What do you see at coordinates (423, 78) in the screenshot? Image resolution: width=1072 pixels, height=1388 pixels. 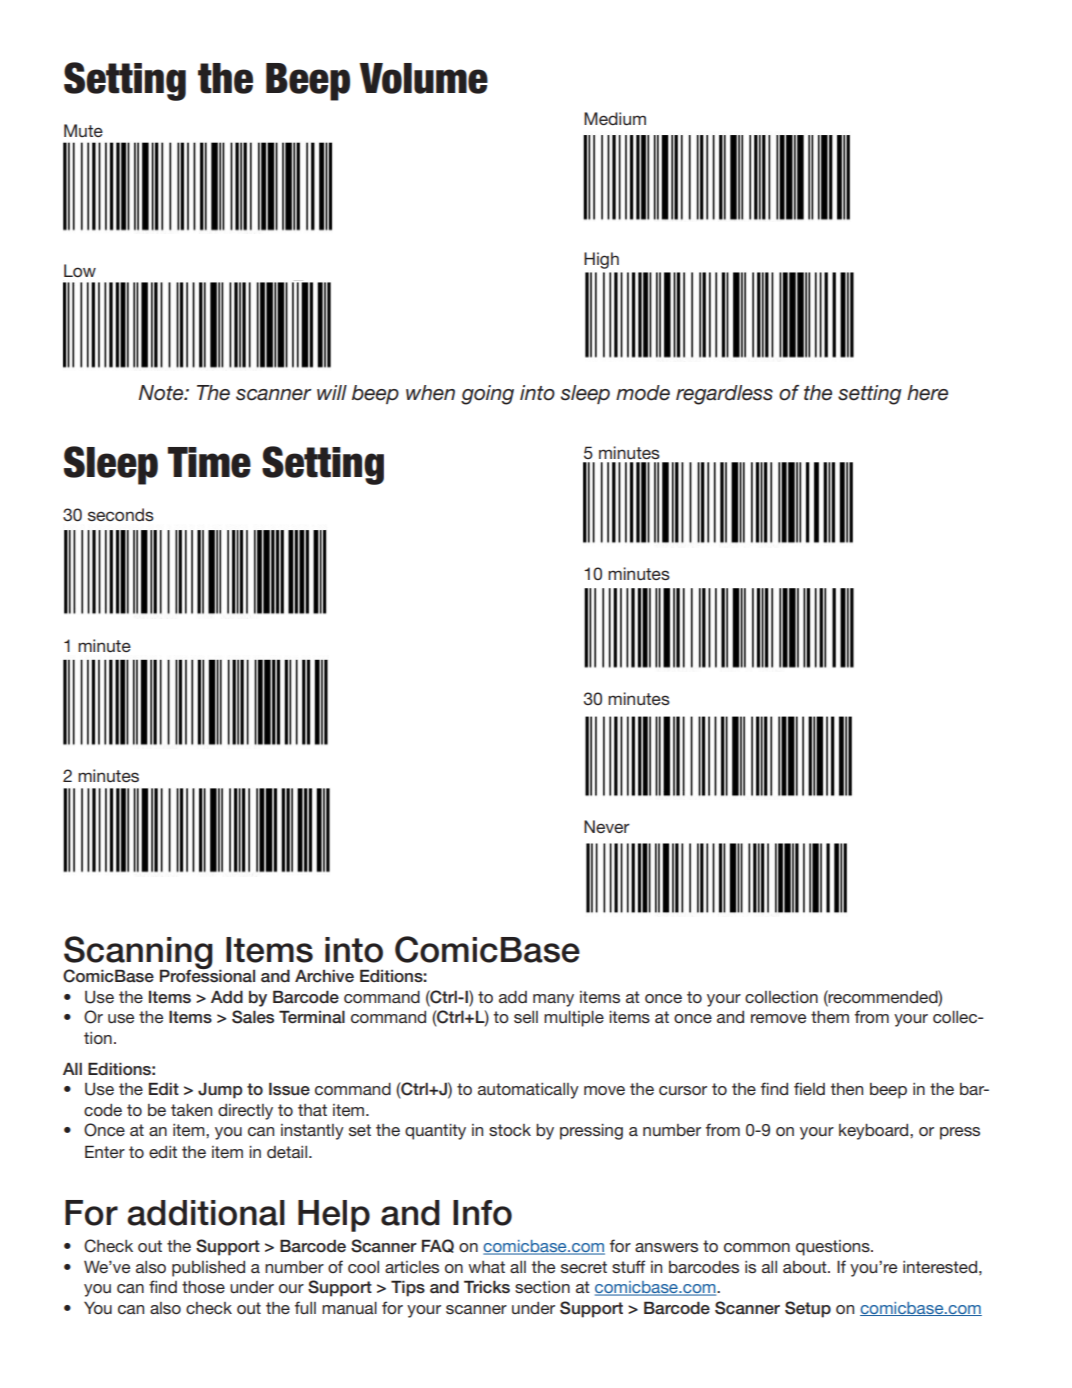 I see `Volume` at bounding box center [423, 78].
